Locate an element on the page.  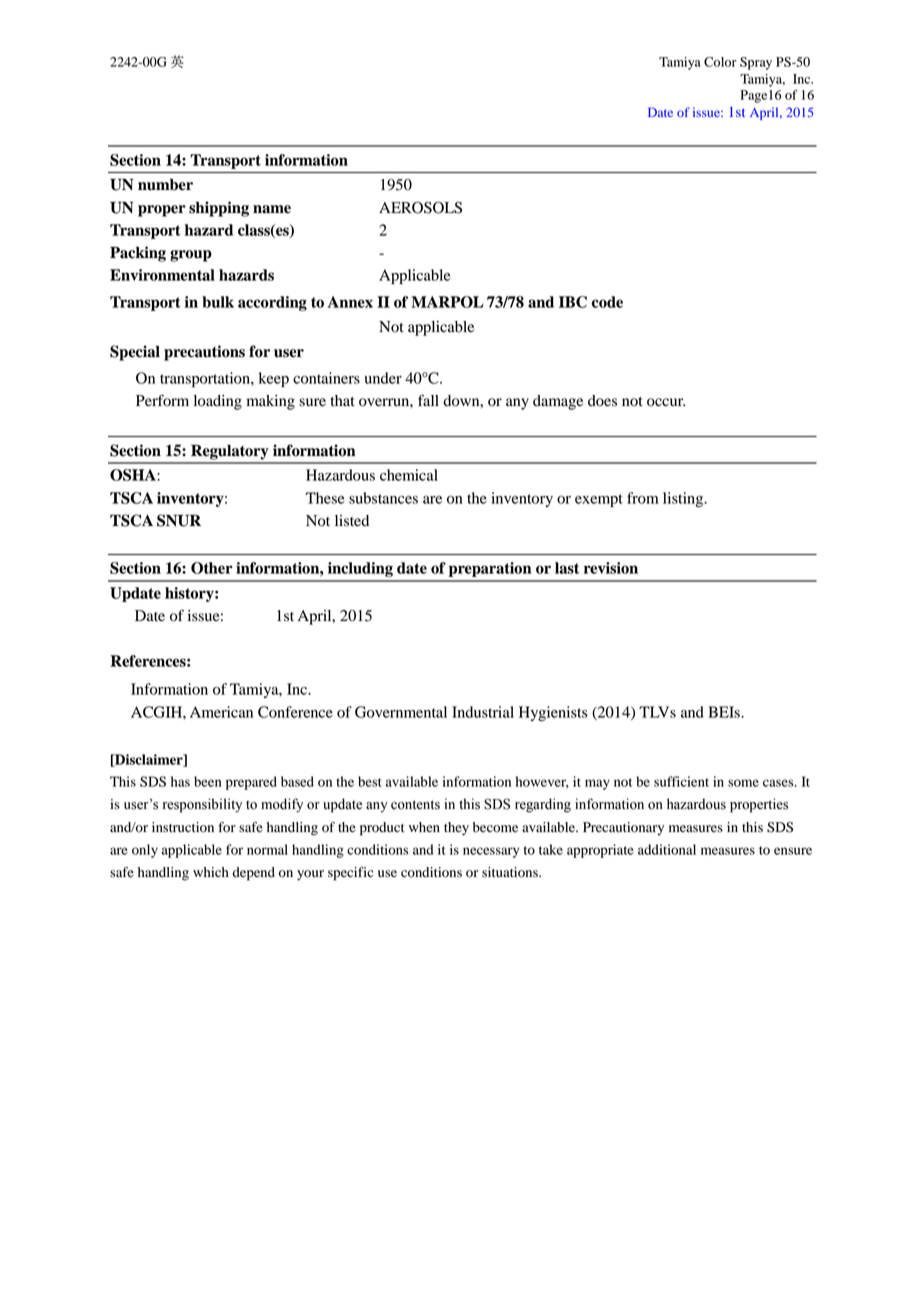
OSHA is located at coordinates (134, 475).
